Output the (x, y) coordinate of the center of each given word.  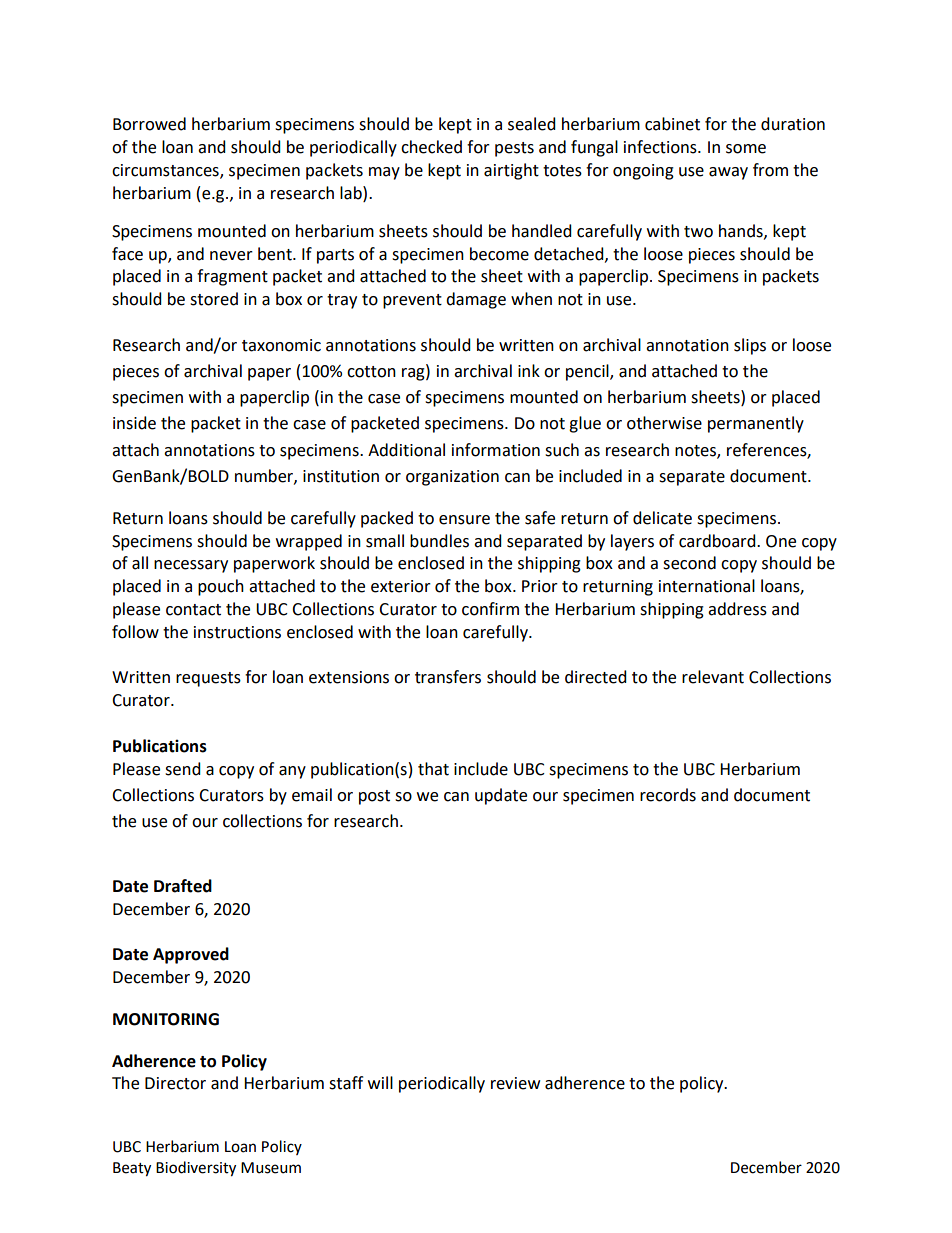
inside (134, 423)
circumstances (166, 171)
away (728, 173)
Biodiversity (196, 1169)
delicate (662, 518)
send (183, 769)
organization (452, 478)
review (515, 1083)
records (668, 795)
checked (431, 147)
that (433, 769)
